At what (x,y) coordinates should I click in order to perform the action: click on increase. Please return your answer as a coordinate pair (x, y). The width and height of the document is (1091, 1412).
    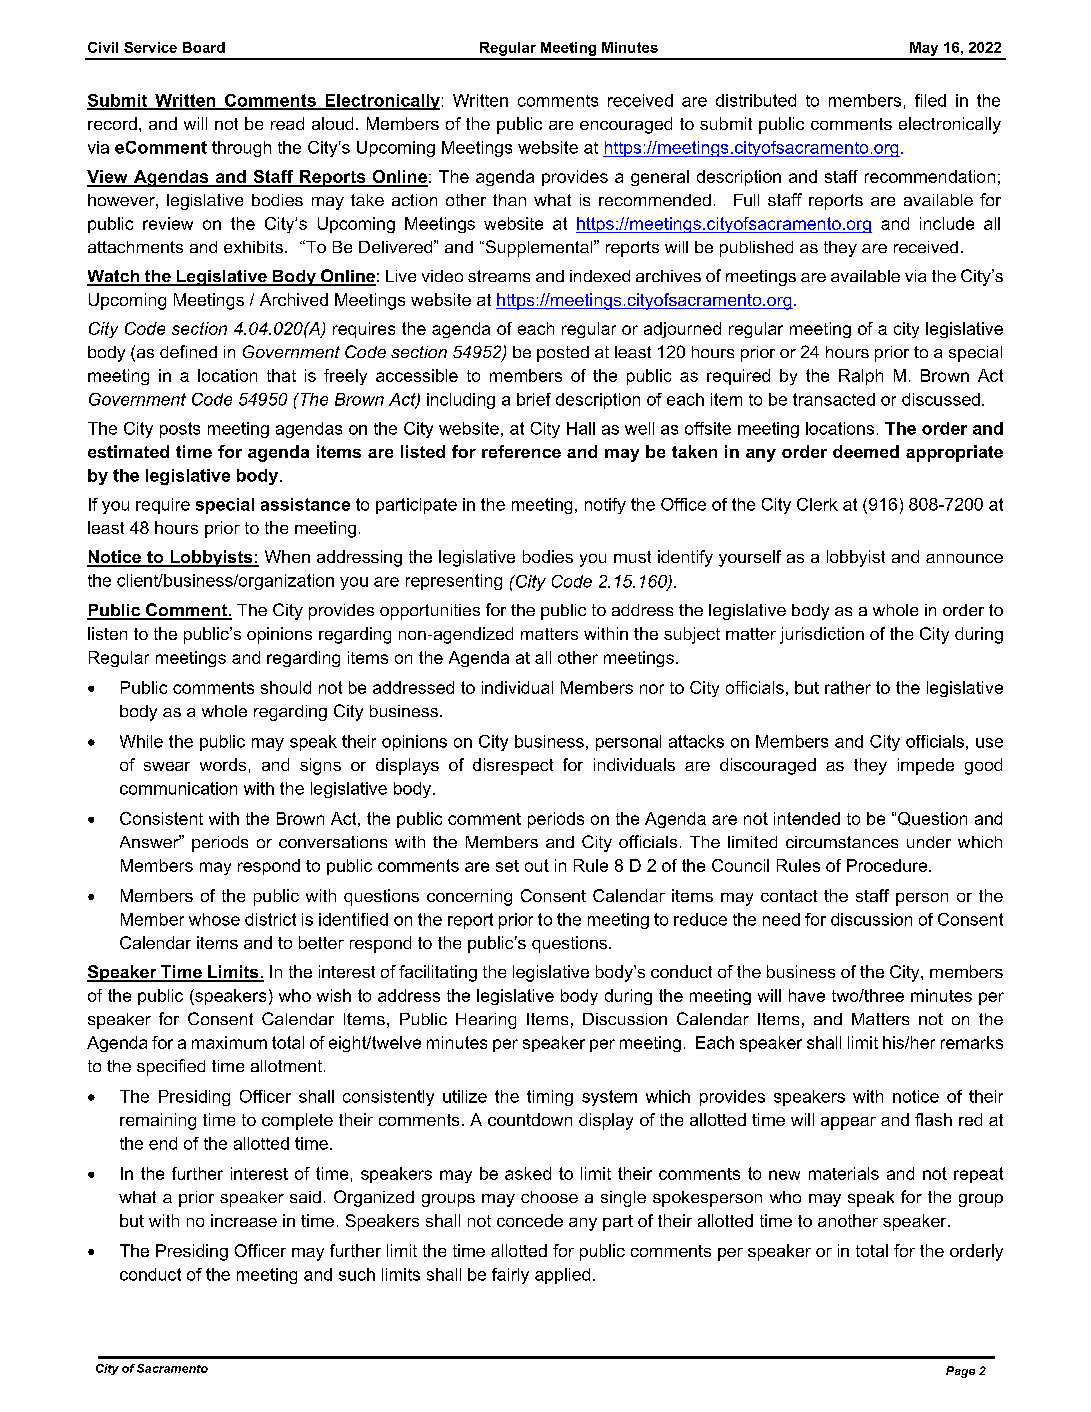
    Looking at the image, I should click on (244, 1220).
